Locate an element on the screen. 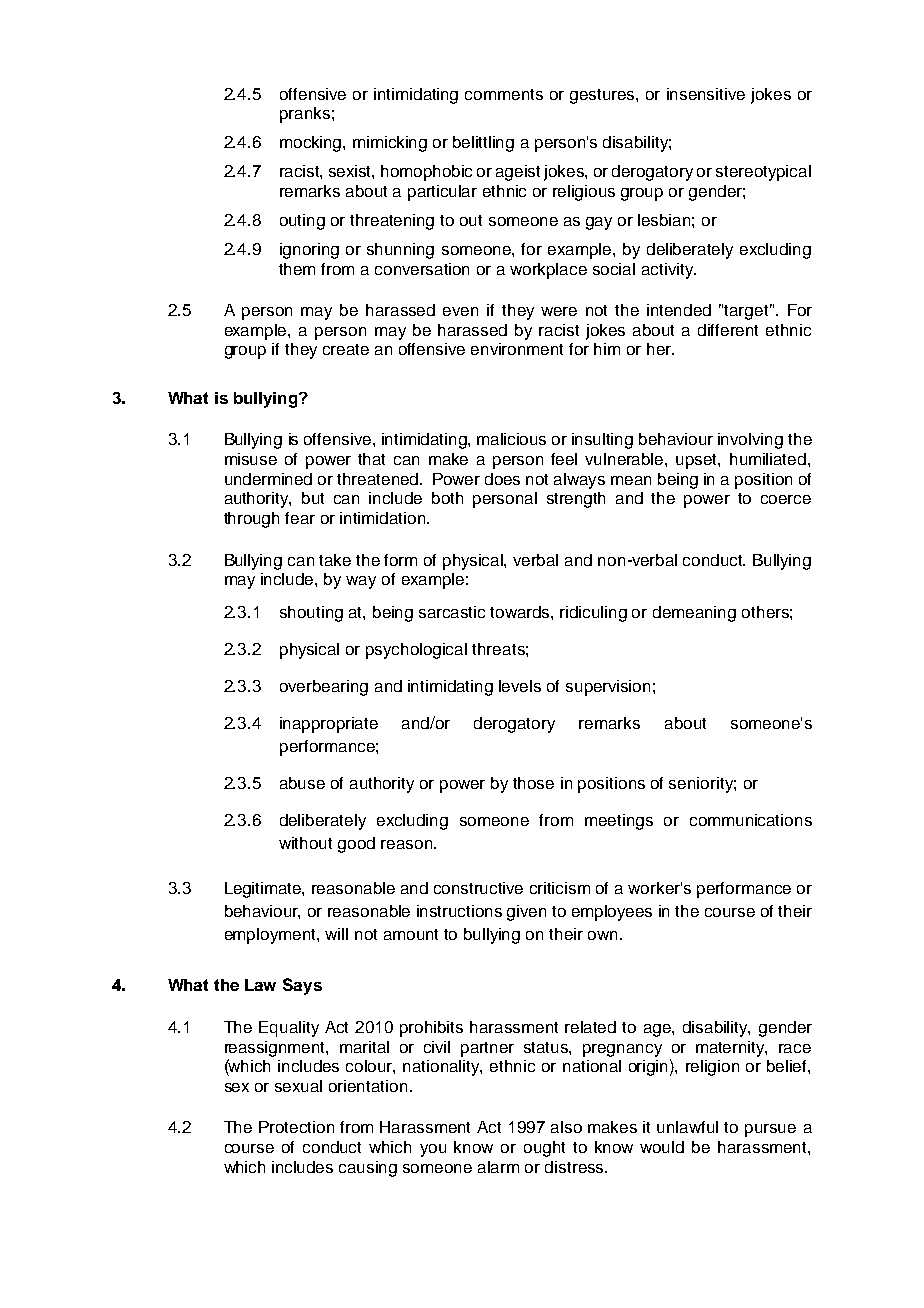 This screenshot has height=1308, width=924. levels is located at coordinates (520, 686).
